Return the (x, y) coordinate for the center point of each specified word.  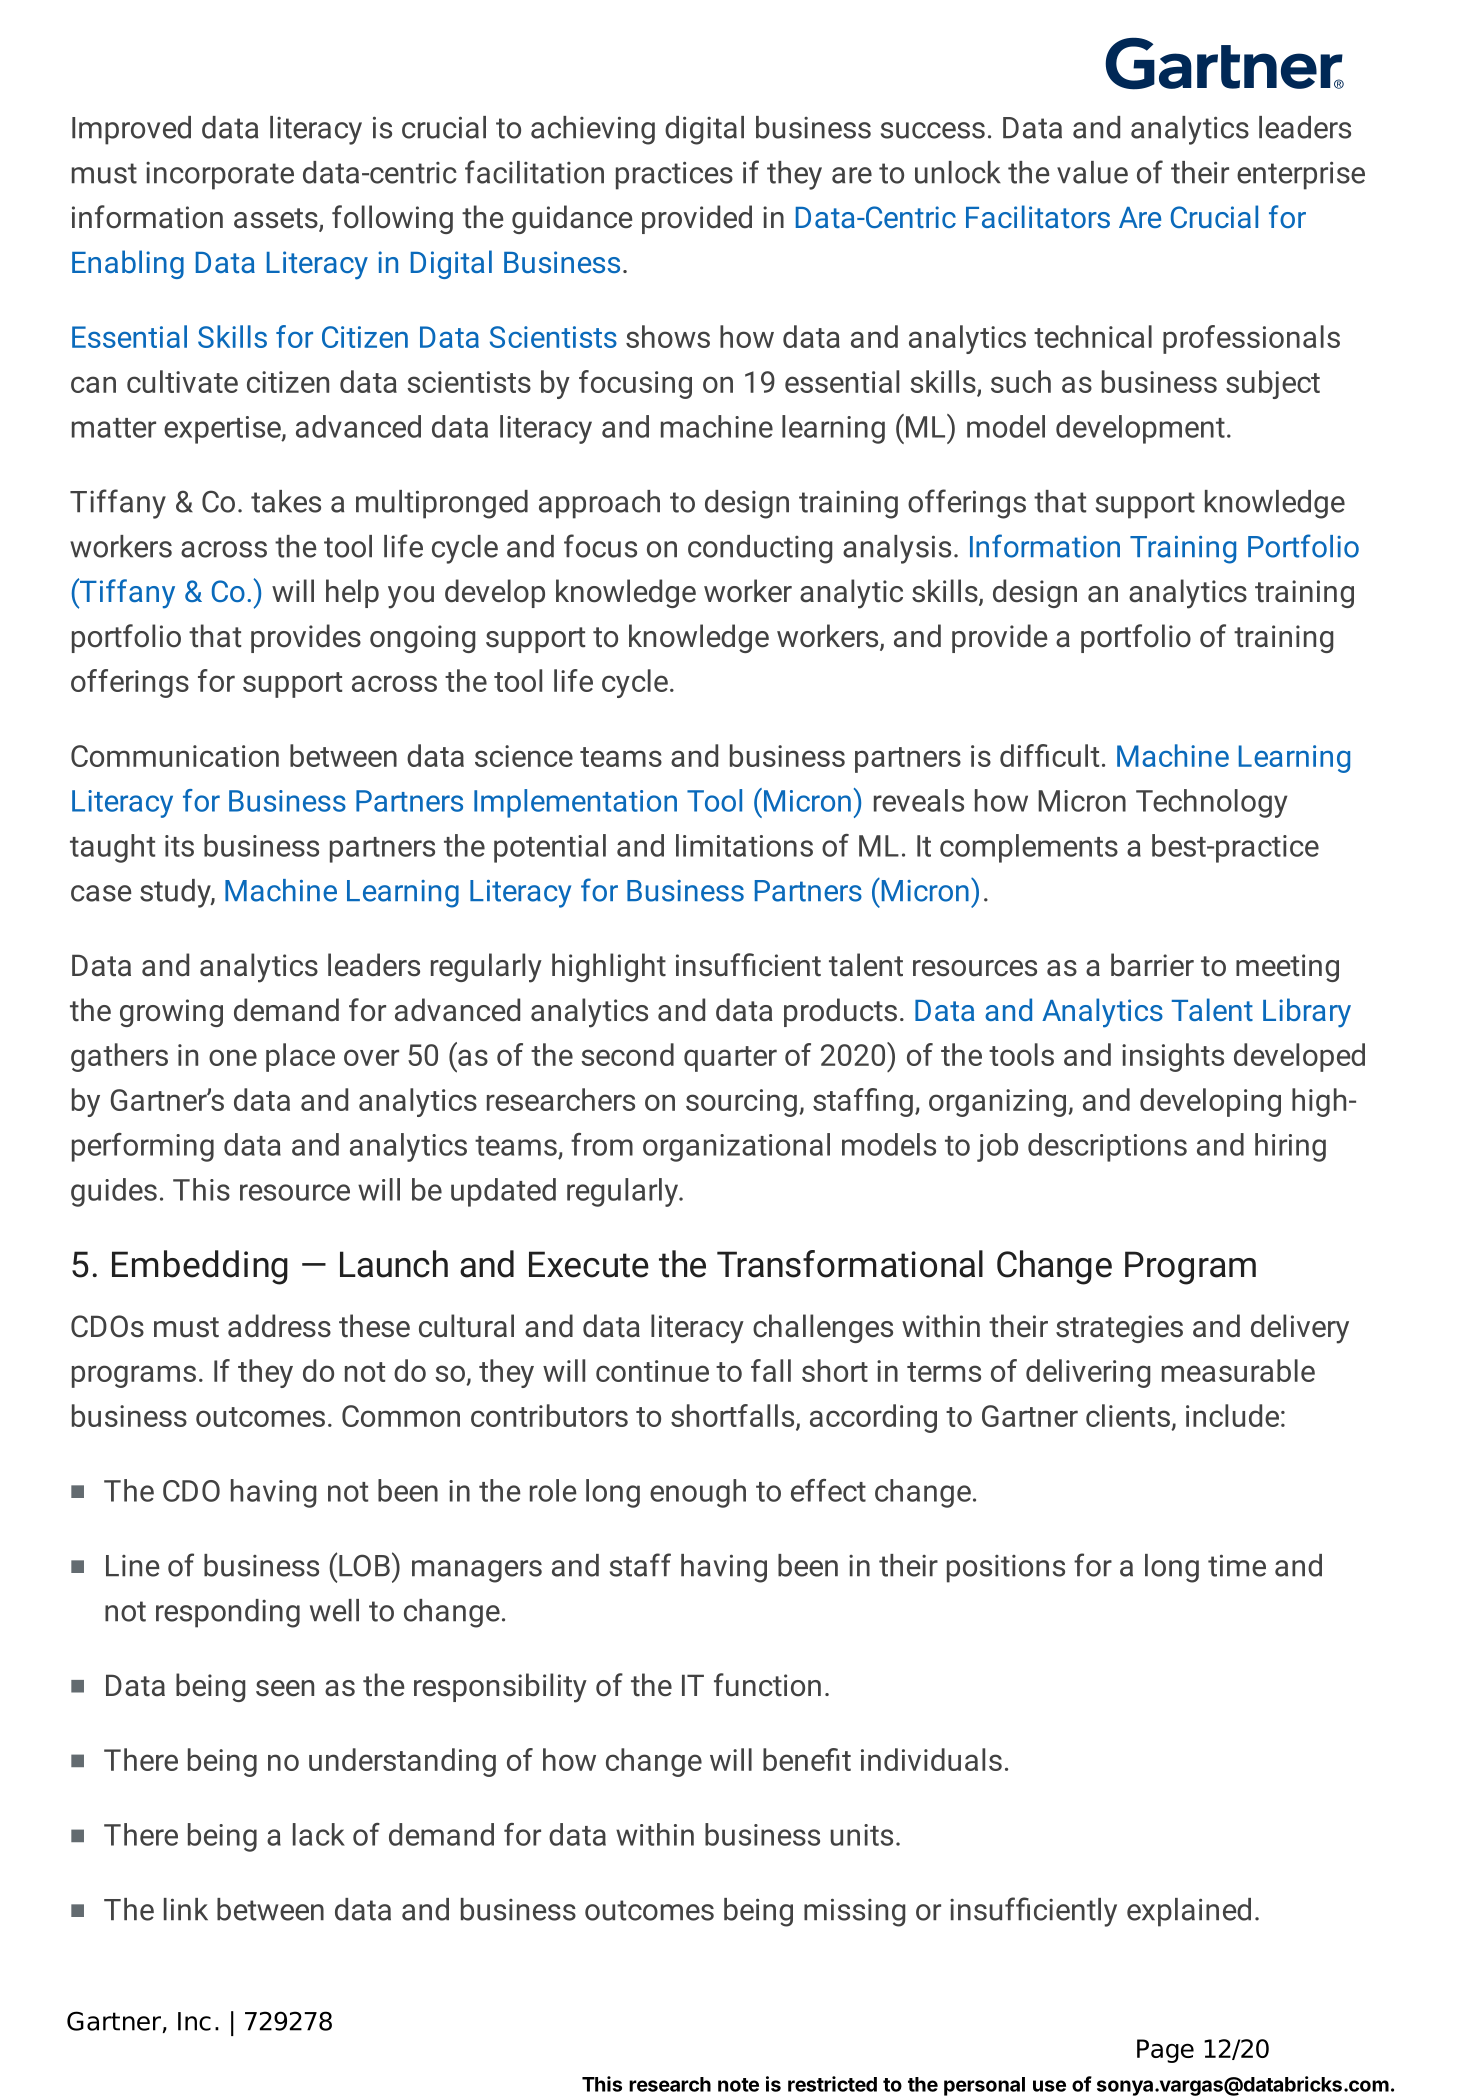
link (186, 1909)
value (1092, 172)
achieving (593, 130)
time (1237, 1565)
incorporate (220, 176)
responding (228, 1613)
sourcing (741, 1103)
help (352, 593)
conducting (760, 549)
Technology (1211, 803)
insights (1173, 1057)
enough (698, 1493)
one (233, 1057)
